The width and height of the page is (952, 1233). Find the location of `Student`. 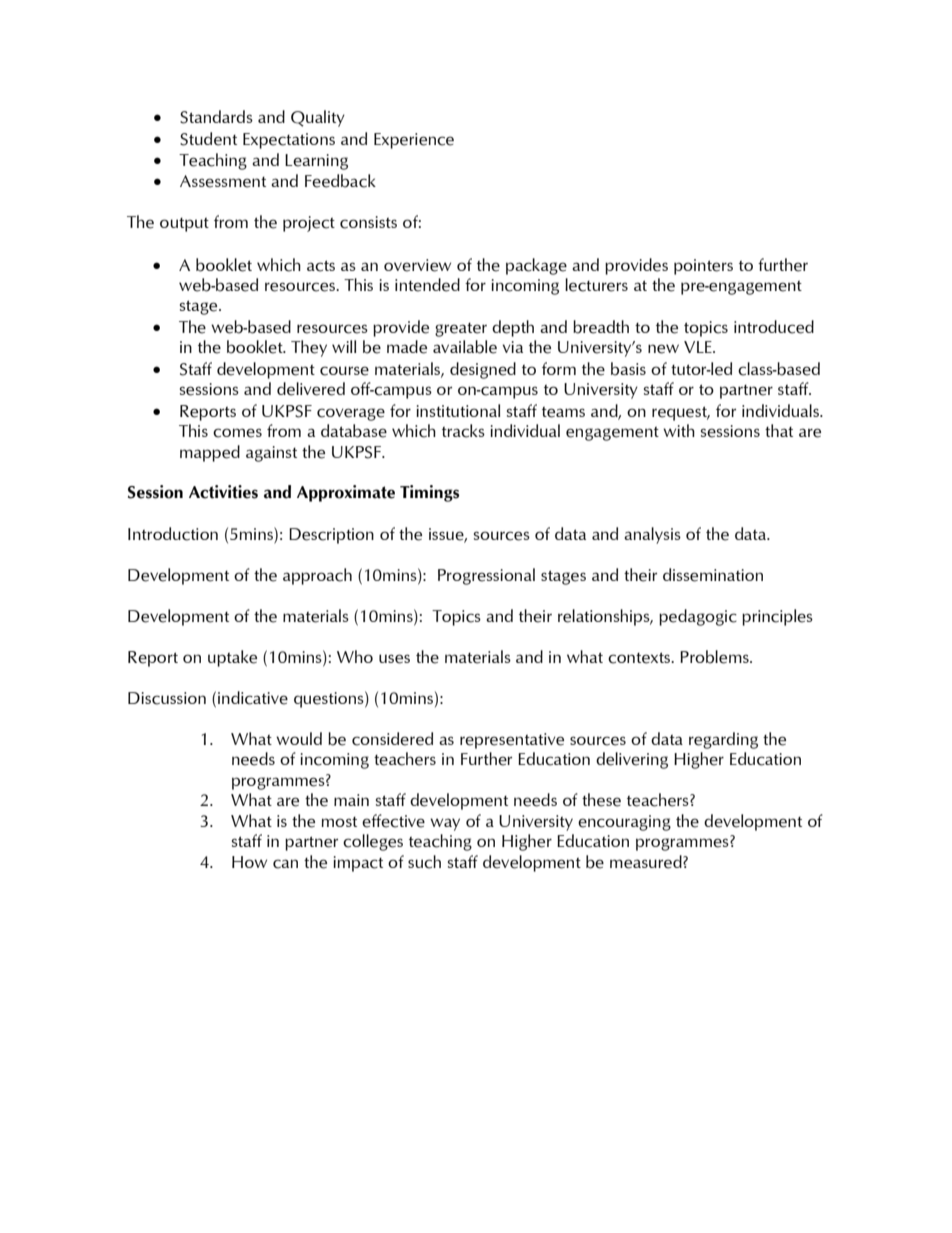

Student is located at coordinates (208, 139).
